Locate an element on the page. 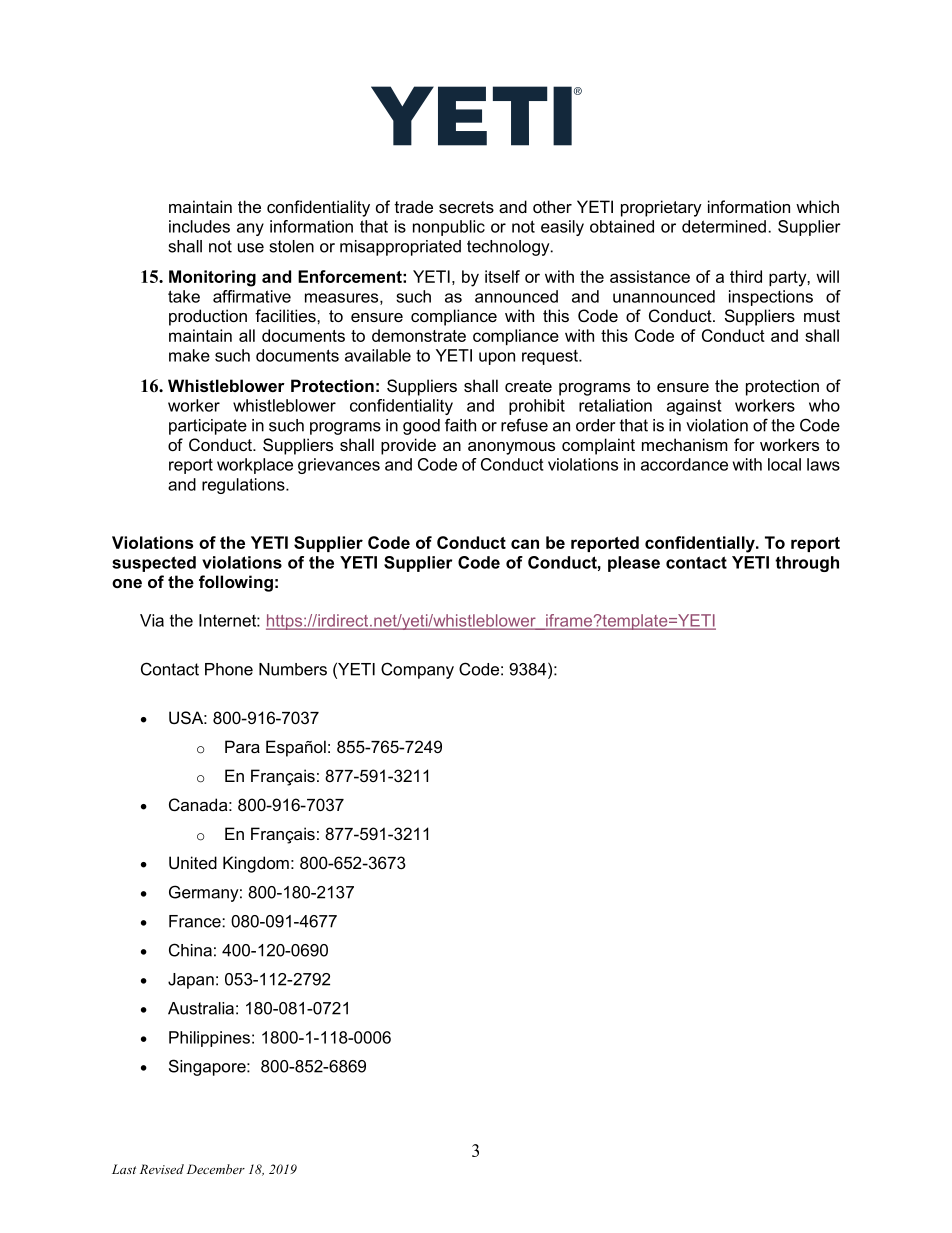 Image resolution: width=952 pixels, height=1233 pixels. Australia is located at coordinates (201, 1008).
